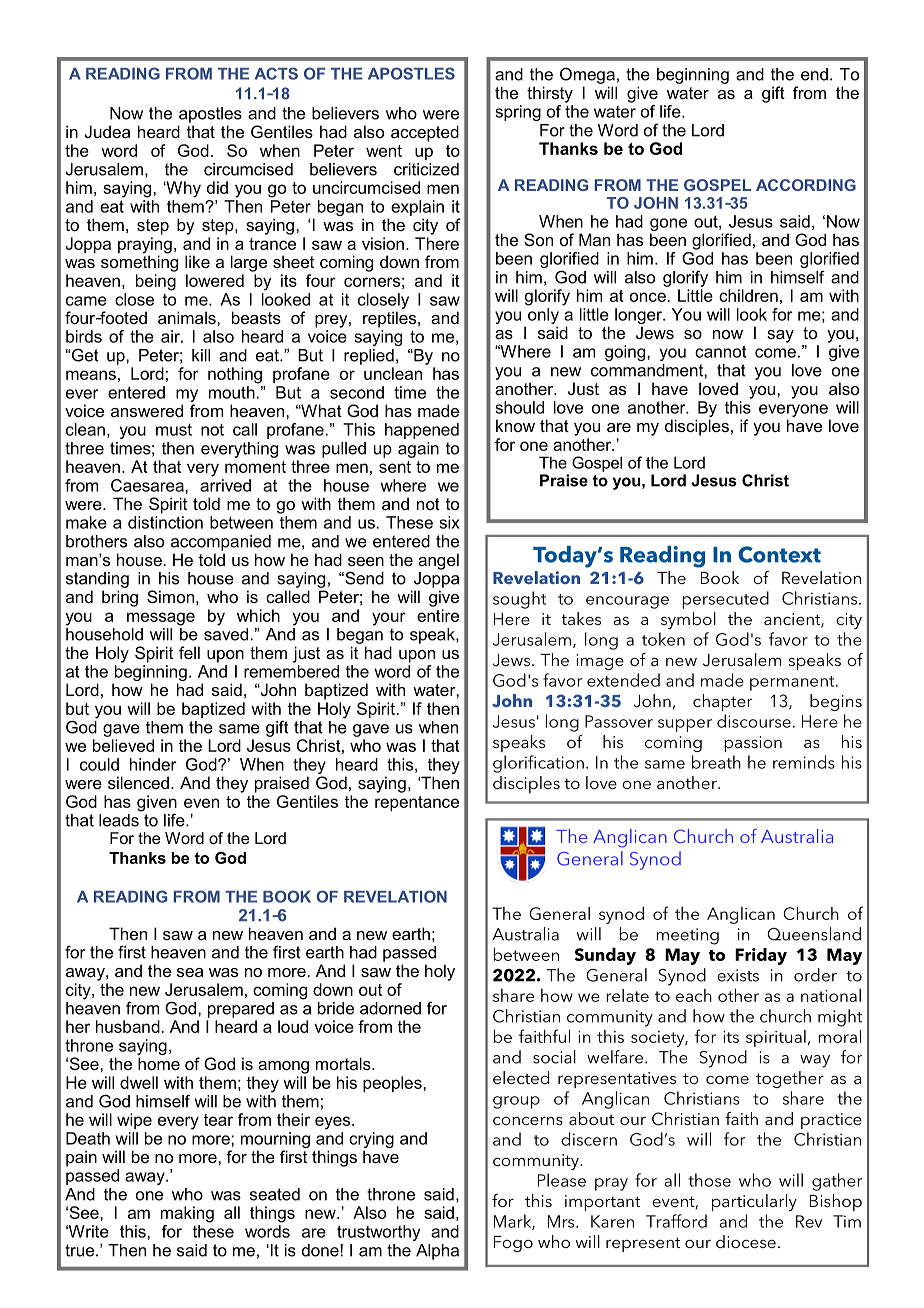 The image size is (924, 1308). What do you see at coordinates (148, 485) in the document?
I see `Caesarea` at bounding box center [148, 485].
